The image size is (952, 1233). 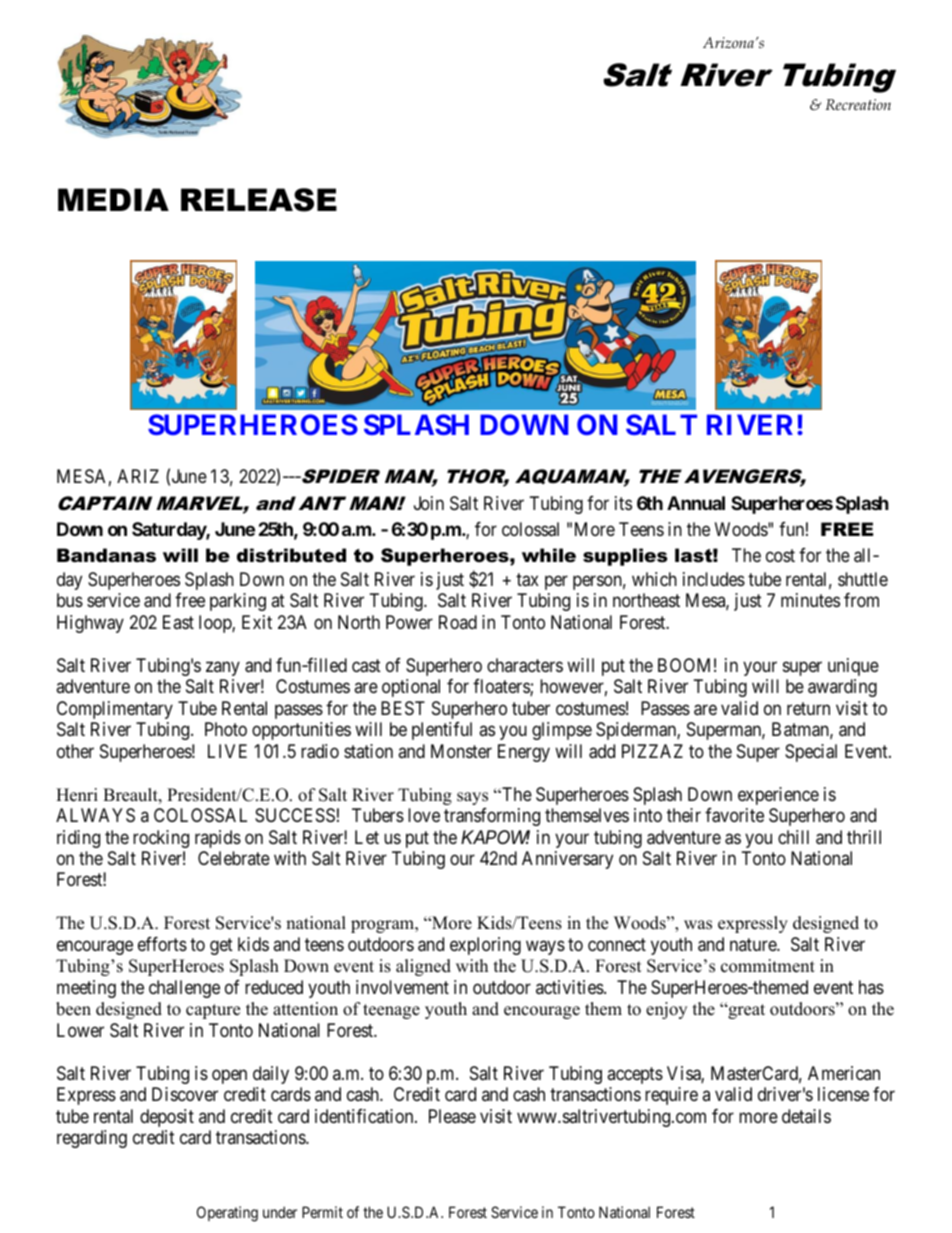 I want to click on RELEASE, so click(x=259, y=200).
